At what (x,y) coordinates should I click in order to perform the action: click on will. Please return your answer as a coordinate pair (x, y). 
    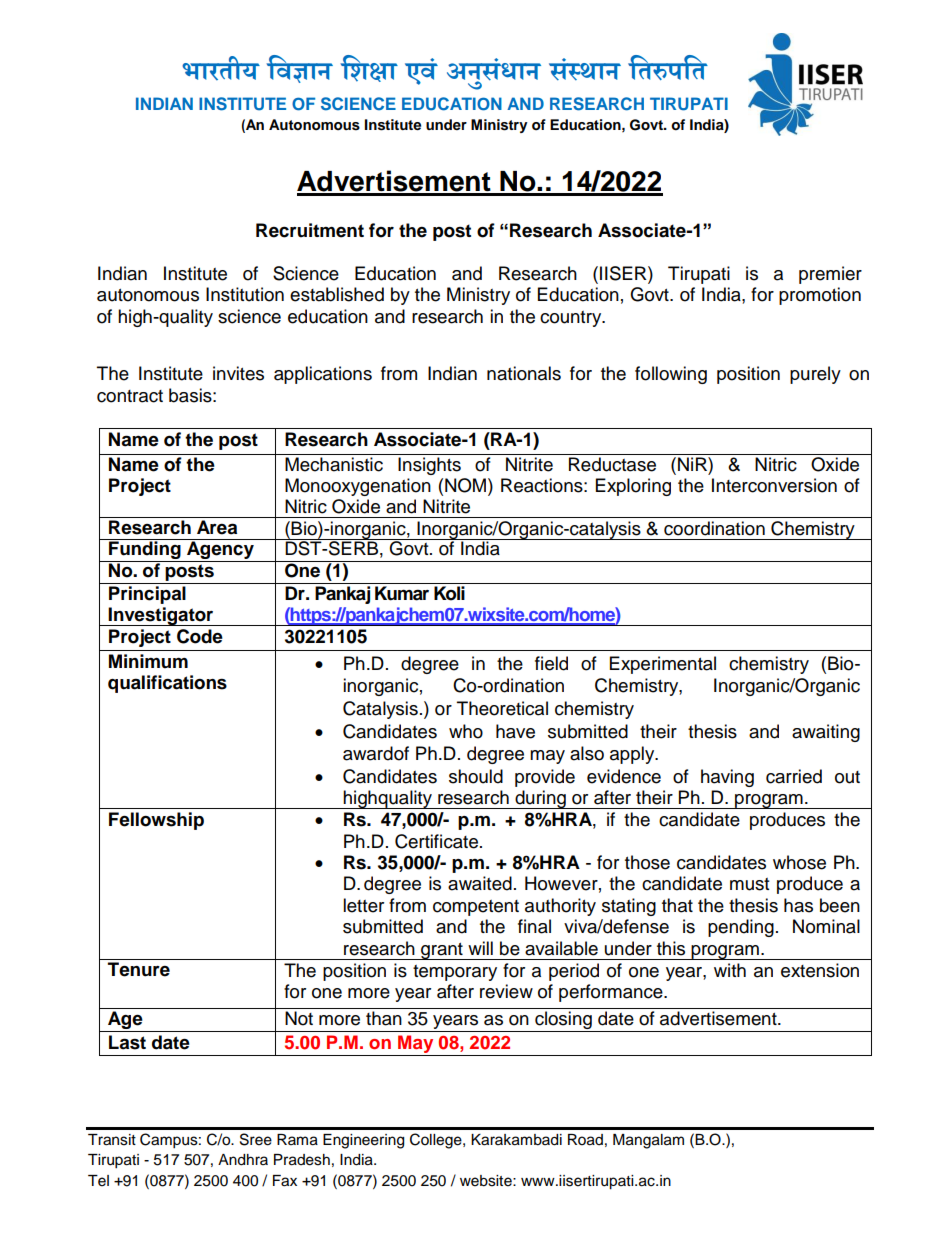
    Looking at the image, I should click on (480, 948).
